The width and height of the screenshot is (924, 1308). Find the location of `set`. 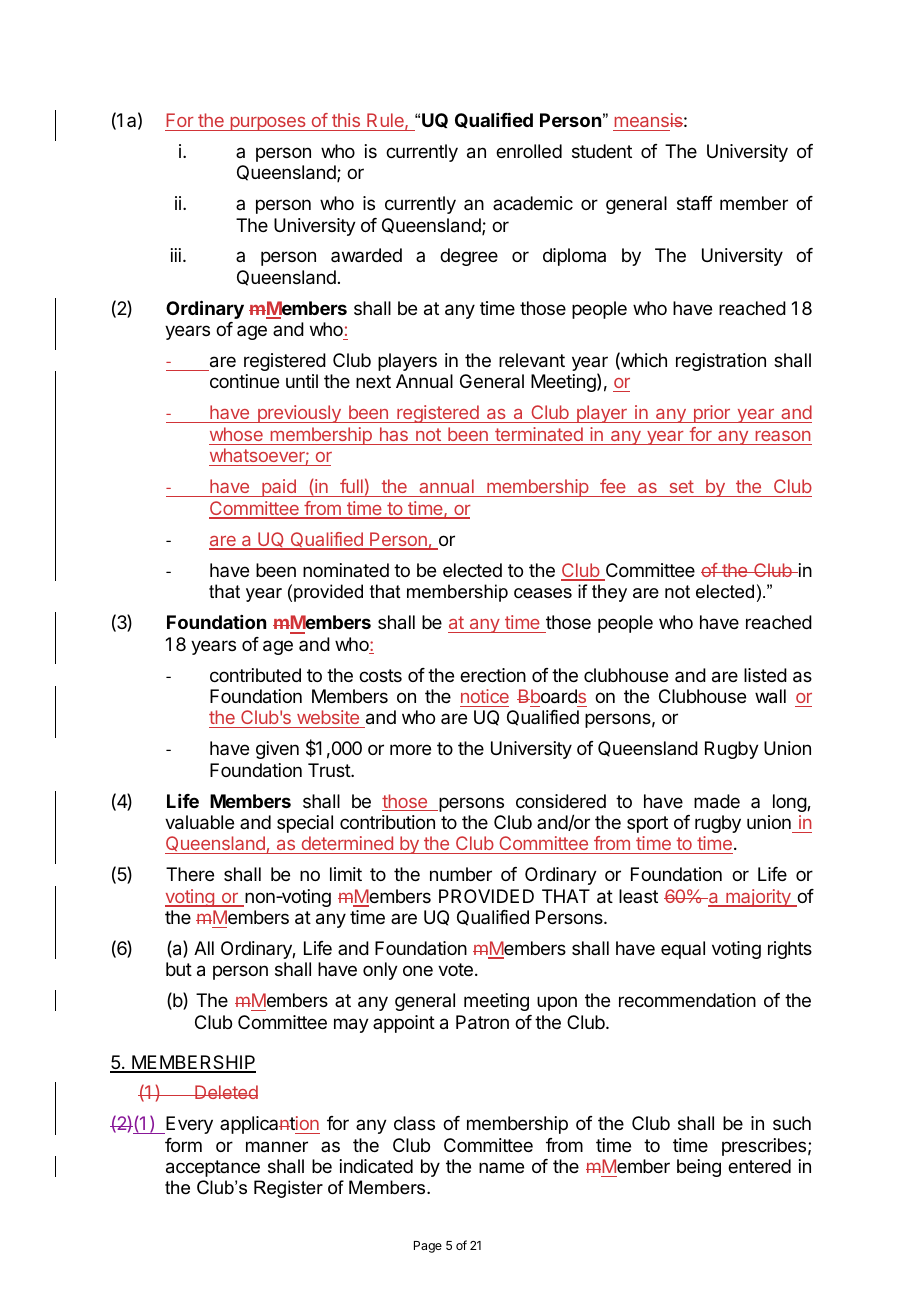

set is located at coordinates (681, 488).
